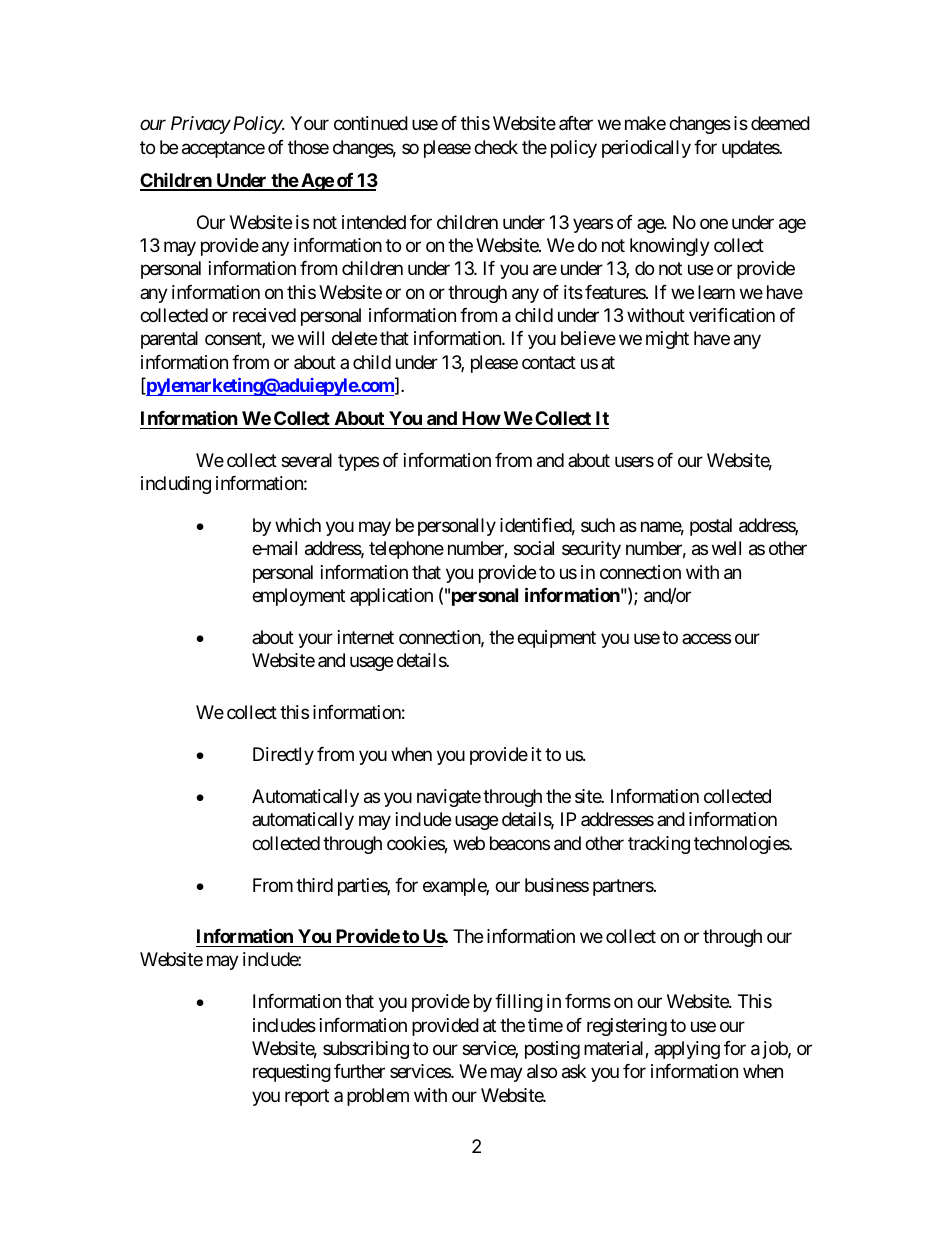  What do you see at coordinates (646, 149) in the document?
I see `periodically` at bounding box center [646, 149].
